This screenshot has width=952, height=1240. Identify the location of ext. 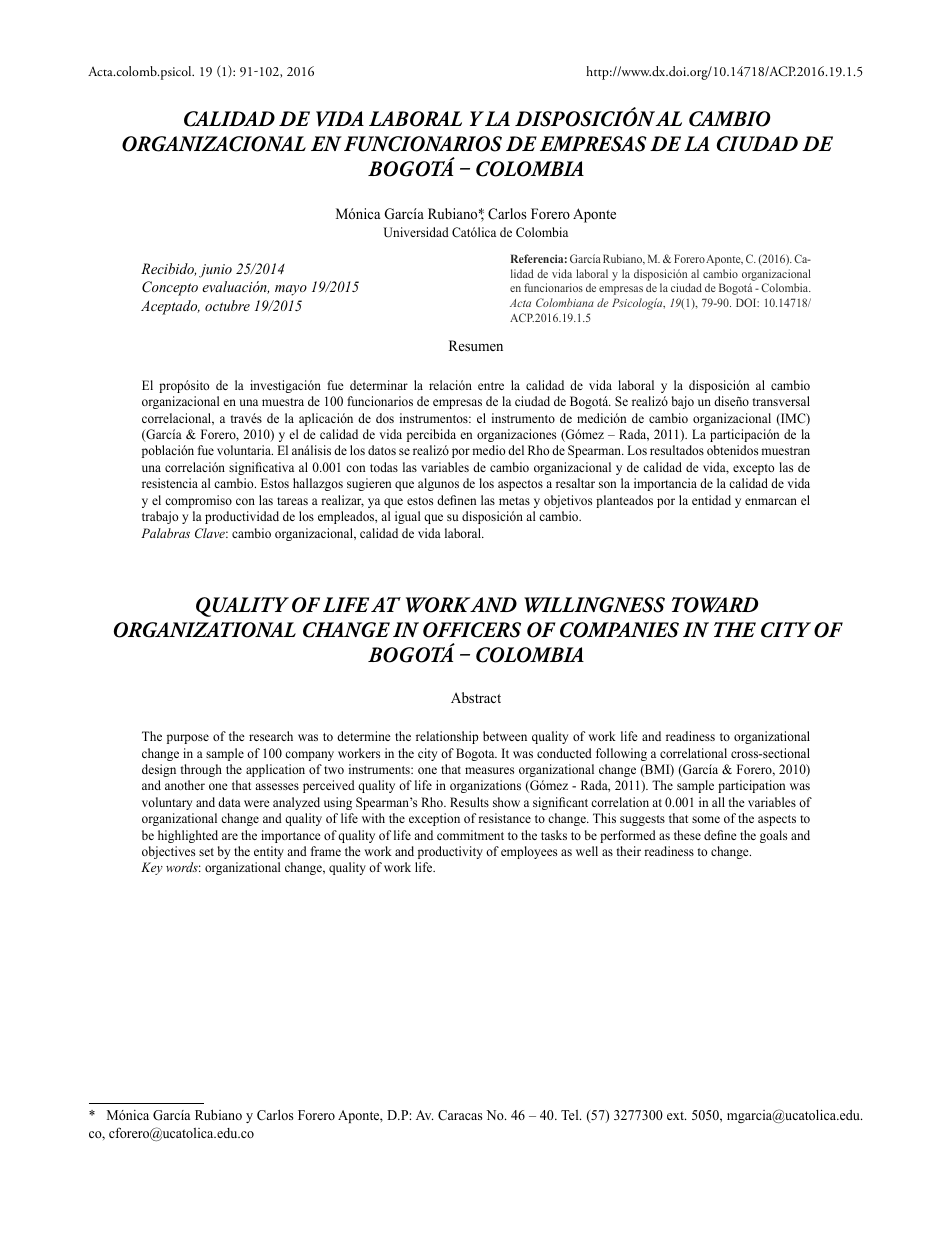
(676, 1115).
